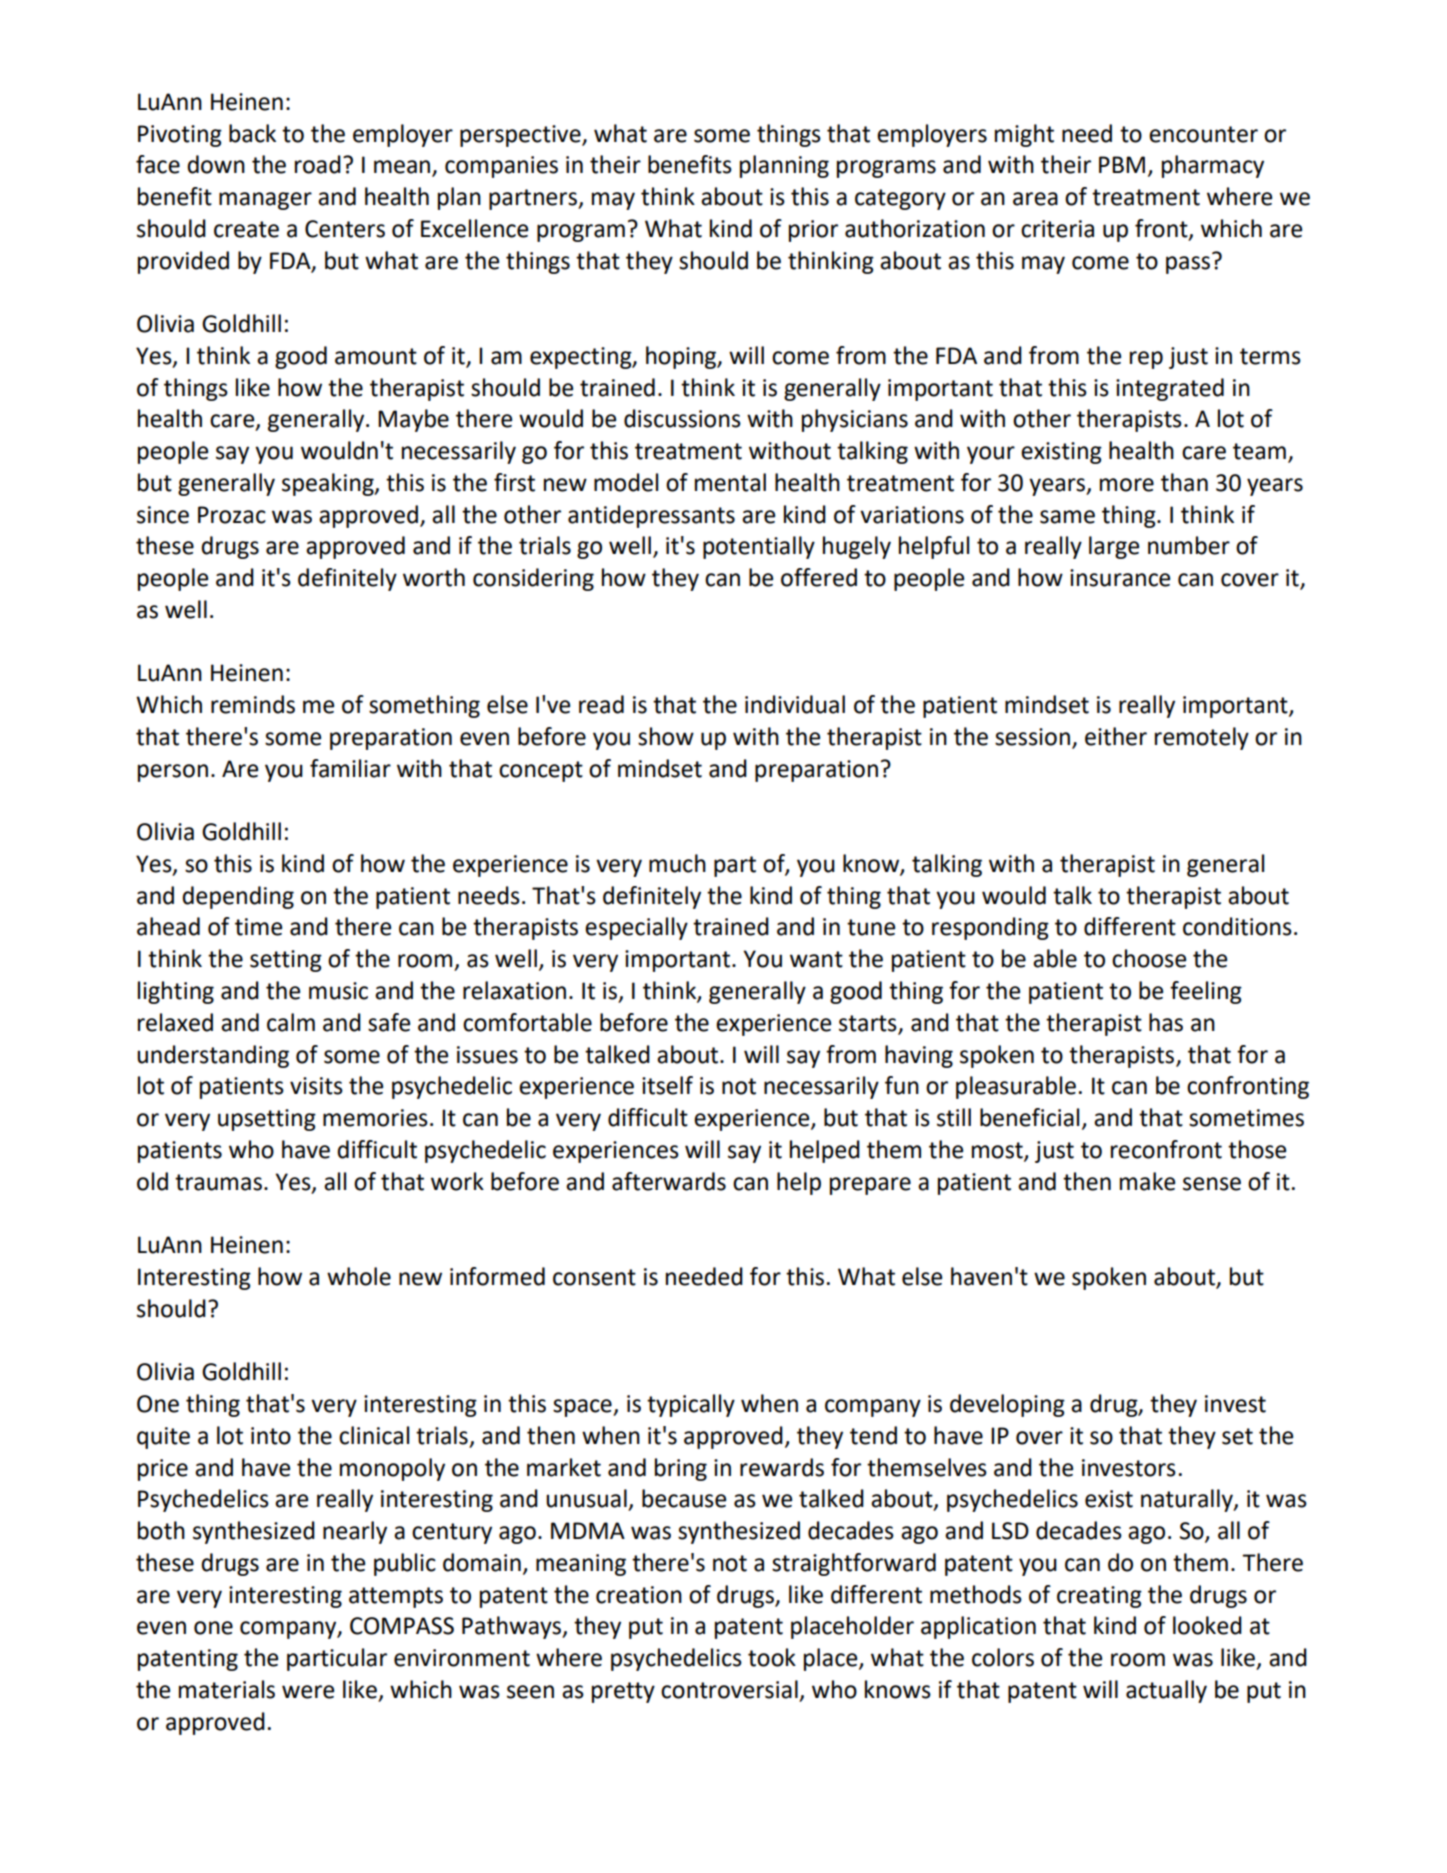 This screenshot has height=1873, width=1447. What do you see at coordinates (813, 231) in the screenshot?
I see `prior` at bounding box center [813, 231].
